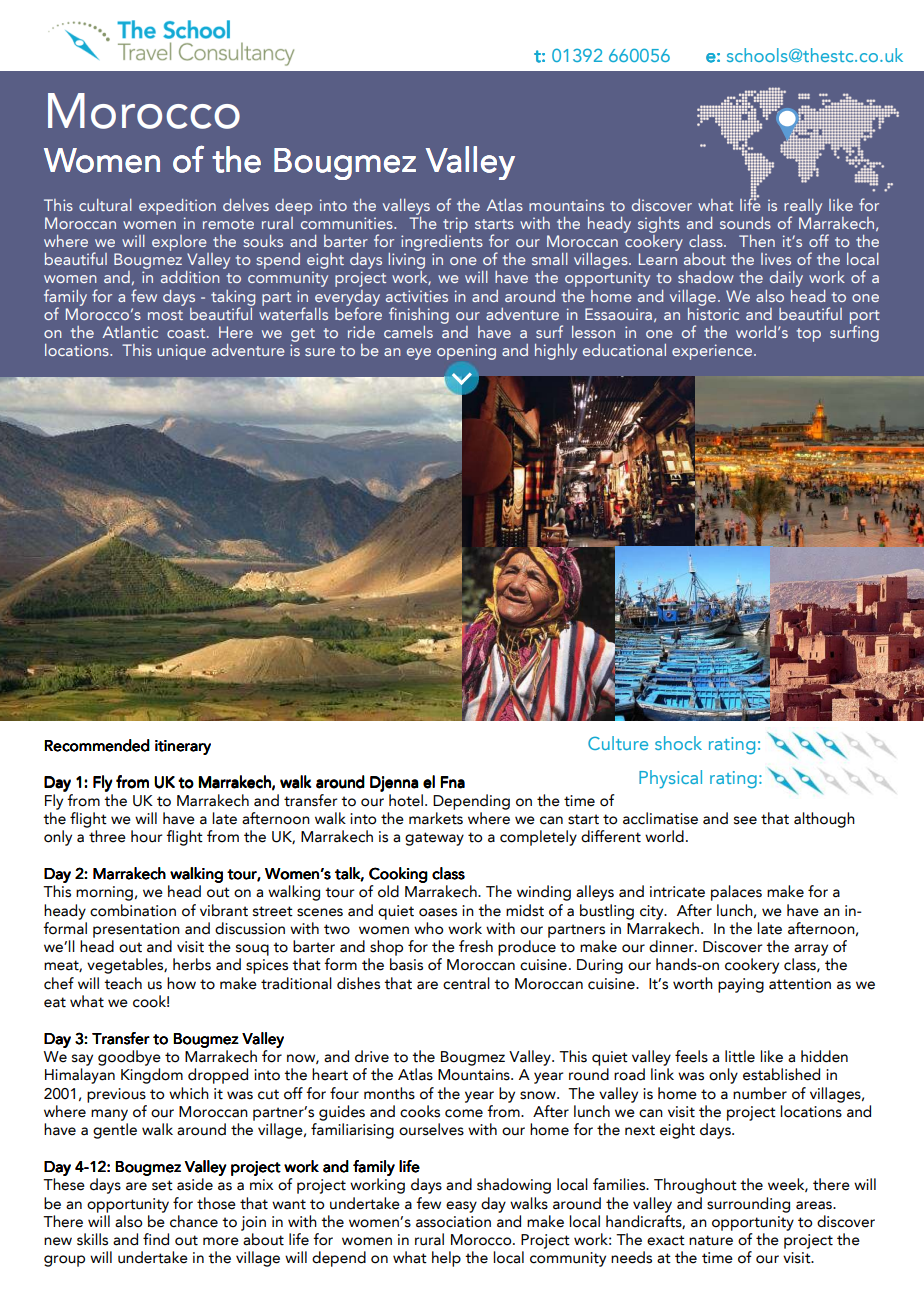  What do you see at coordinates (745, 223) in the screenshot?
I see `sounds` at bounding box center [745, 223].
